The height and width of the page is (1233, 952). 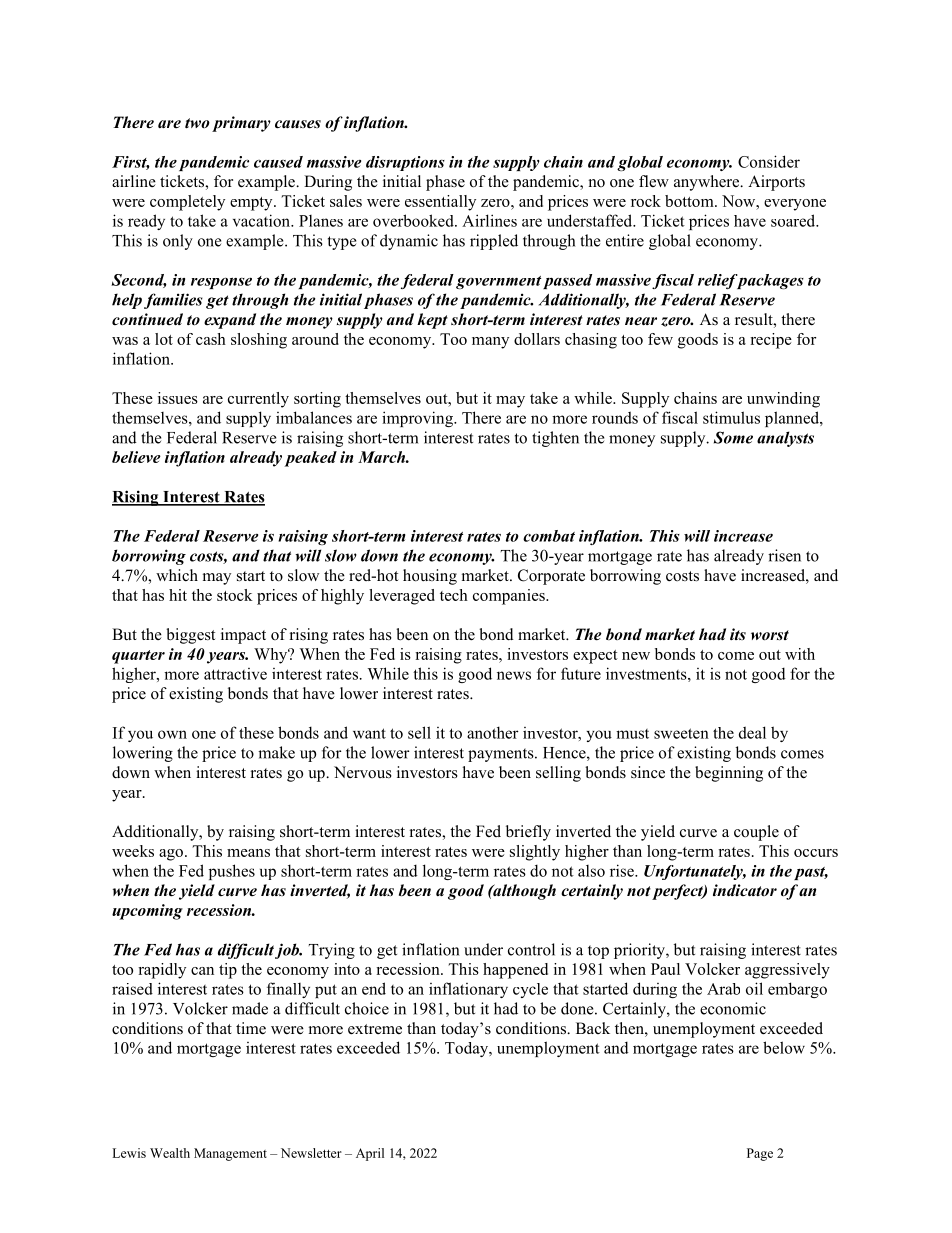 What do you see at coordinates (230, 1154) in the page?
I see `Management` at bounding box center [230, 1154].
